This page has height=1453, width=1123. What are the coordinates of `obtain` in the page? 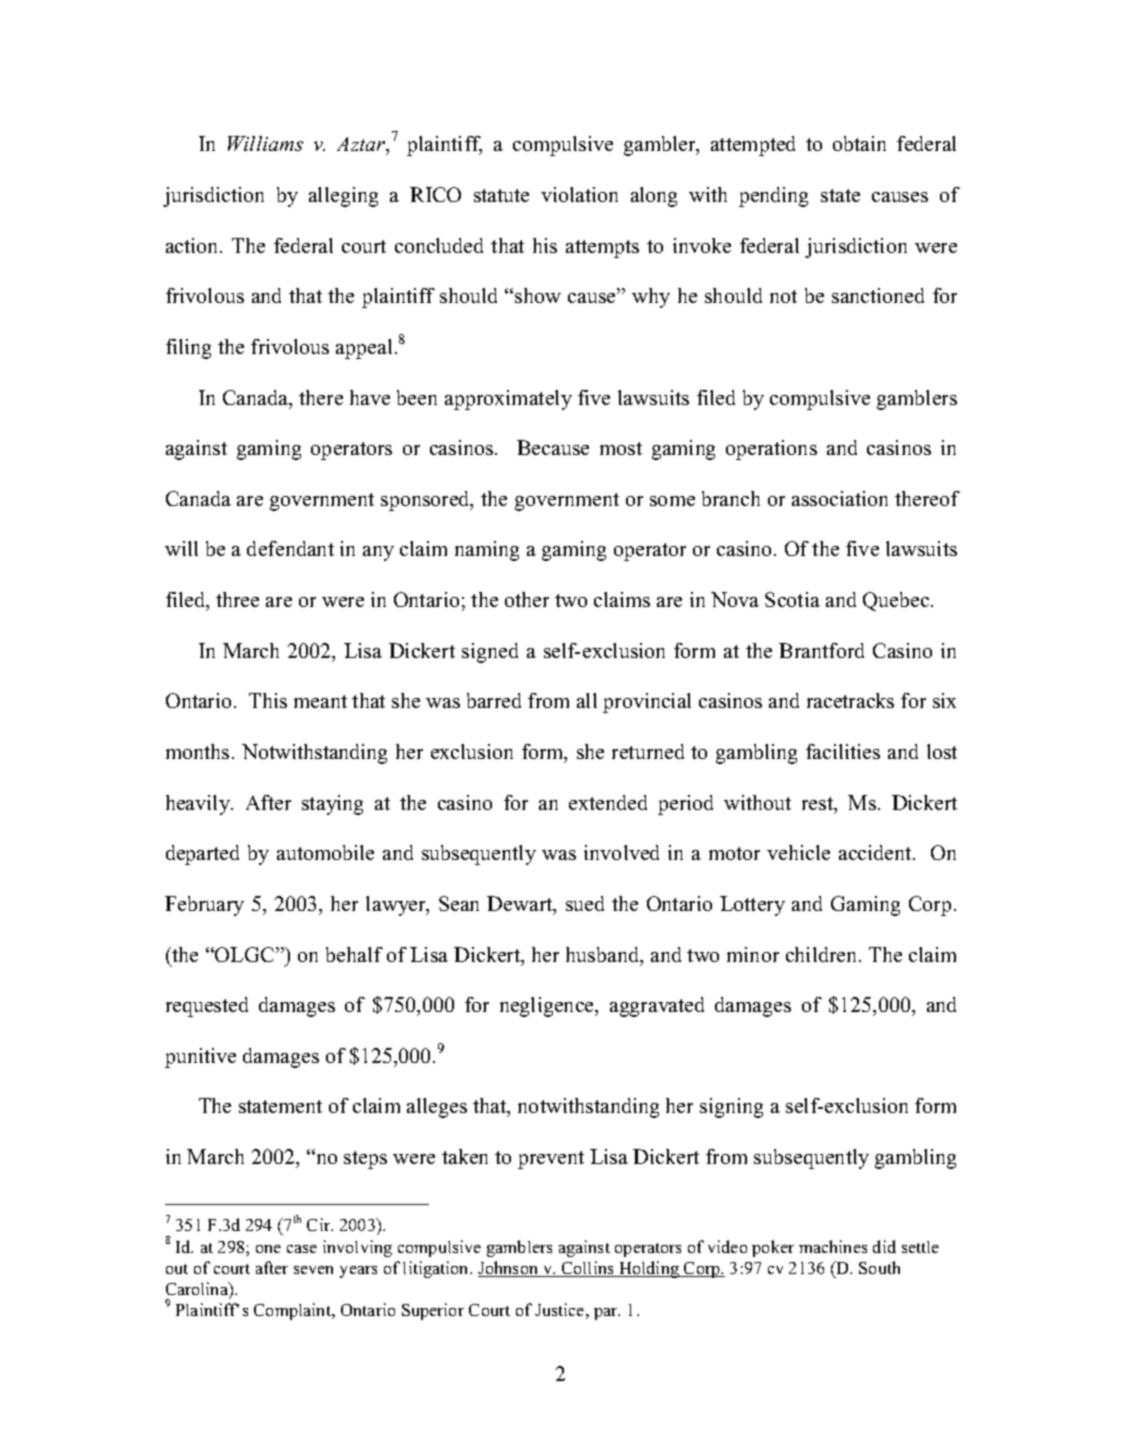 It's located at (859, 143).
